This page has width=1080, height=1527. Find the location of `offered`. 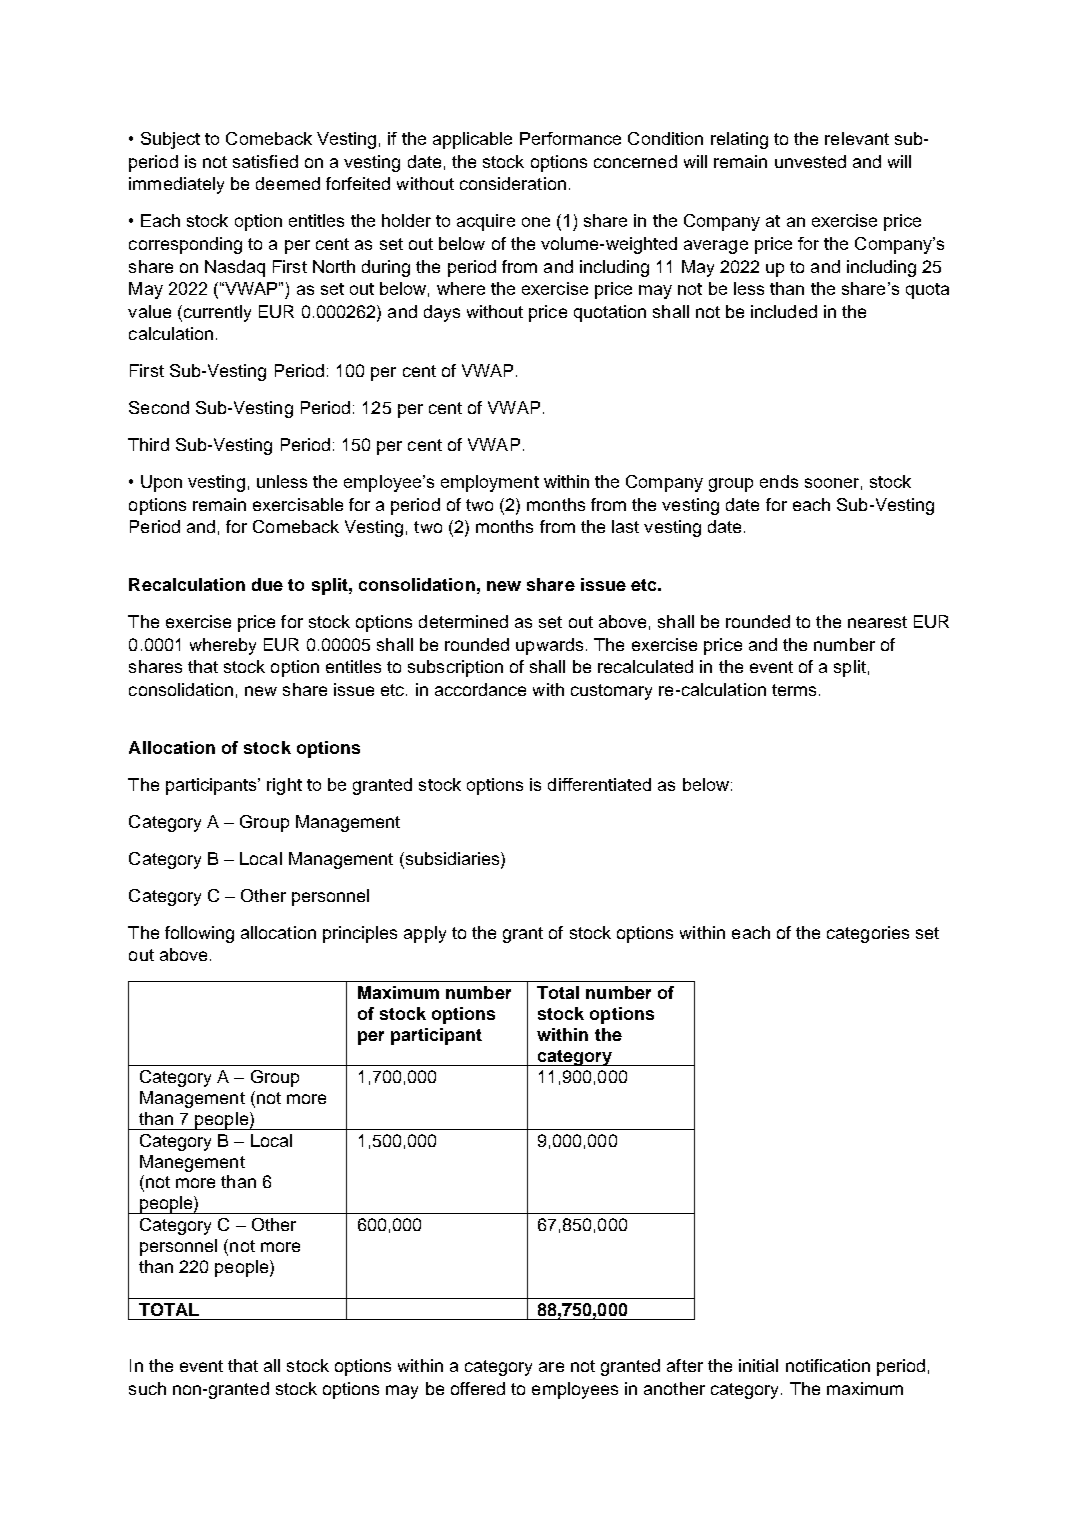

offered is located at coordinates (478, 1388).
